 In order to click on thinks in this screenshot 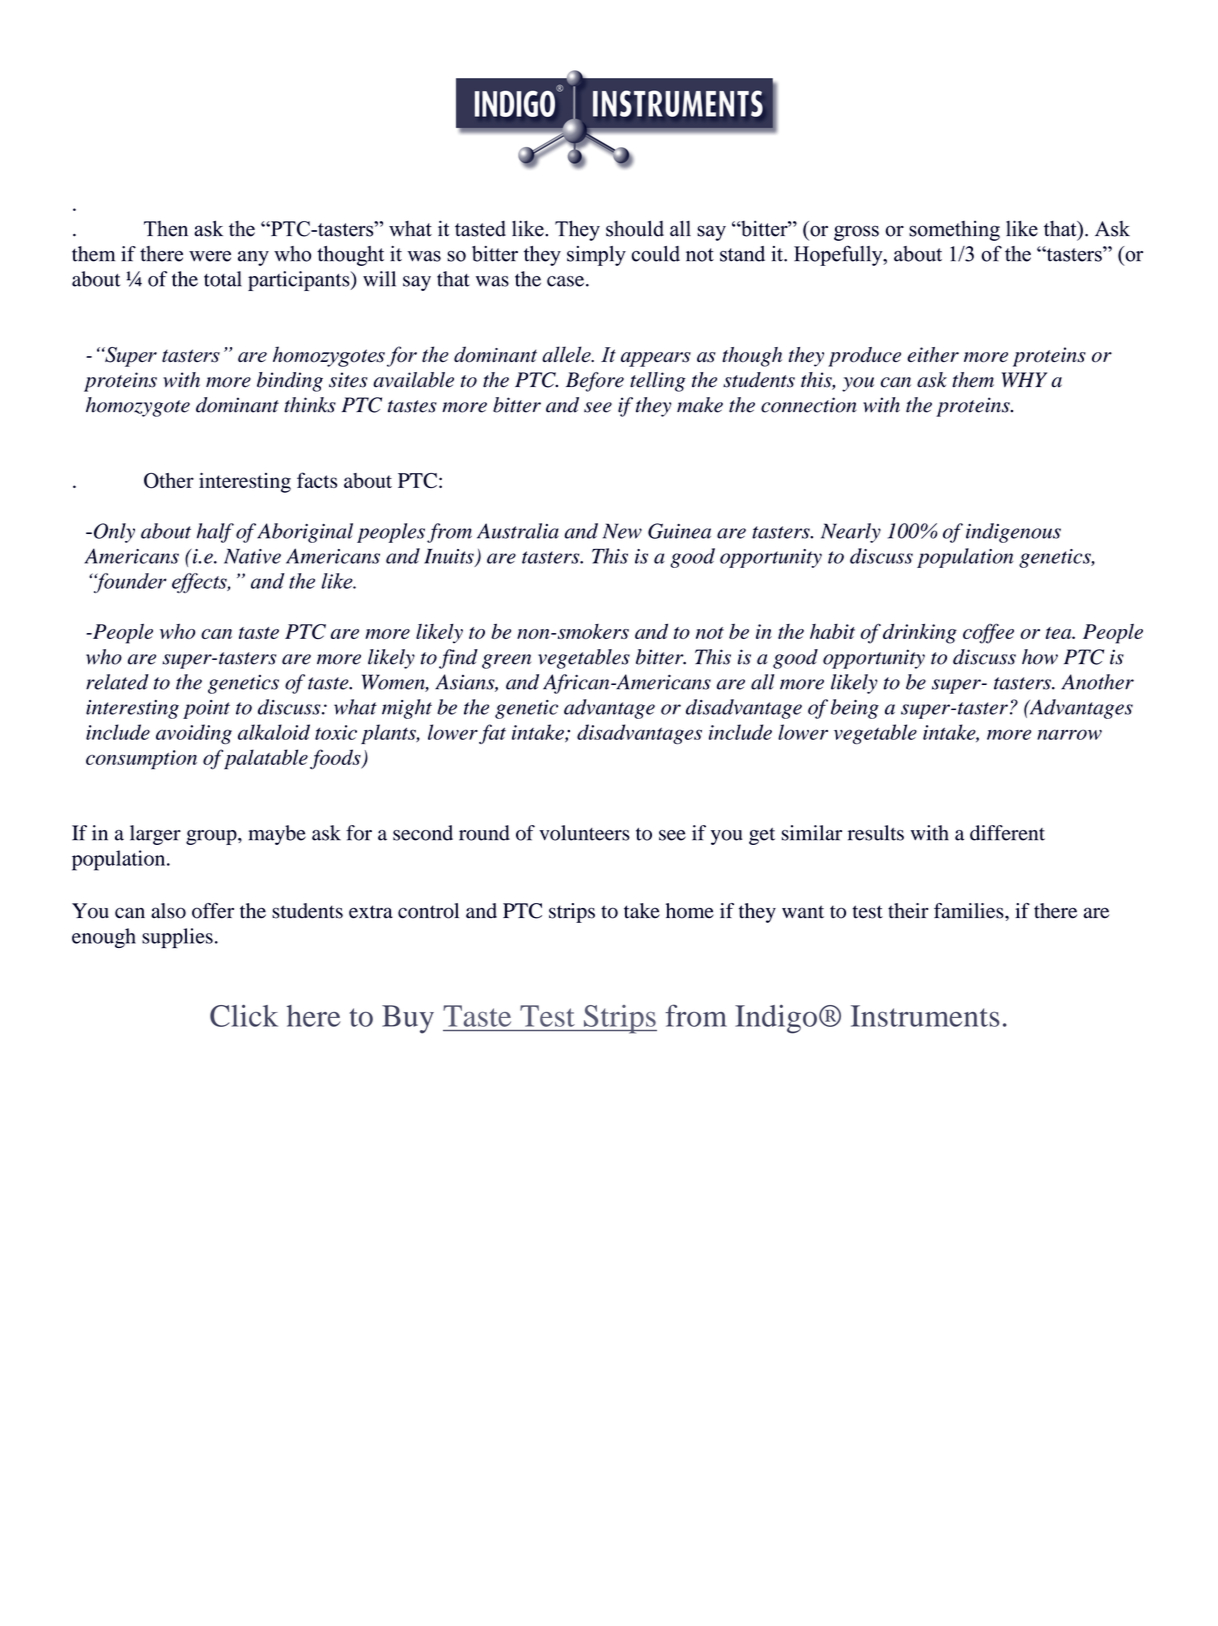, I will do `click(310, 405)`.
